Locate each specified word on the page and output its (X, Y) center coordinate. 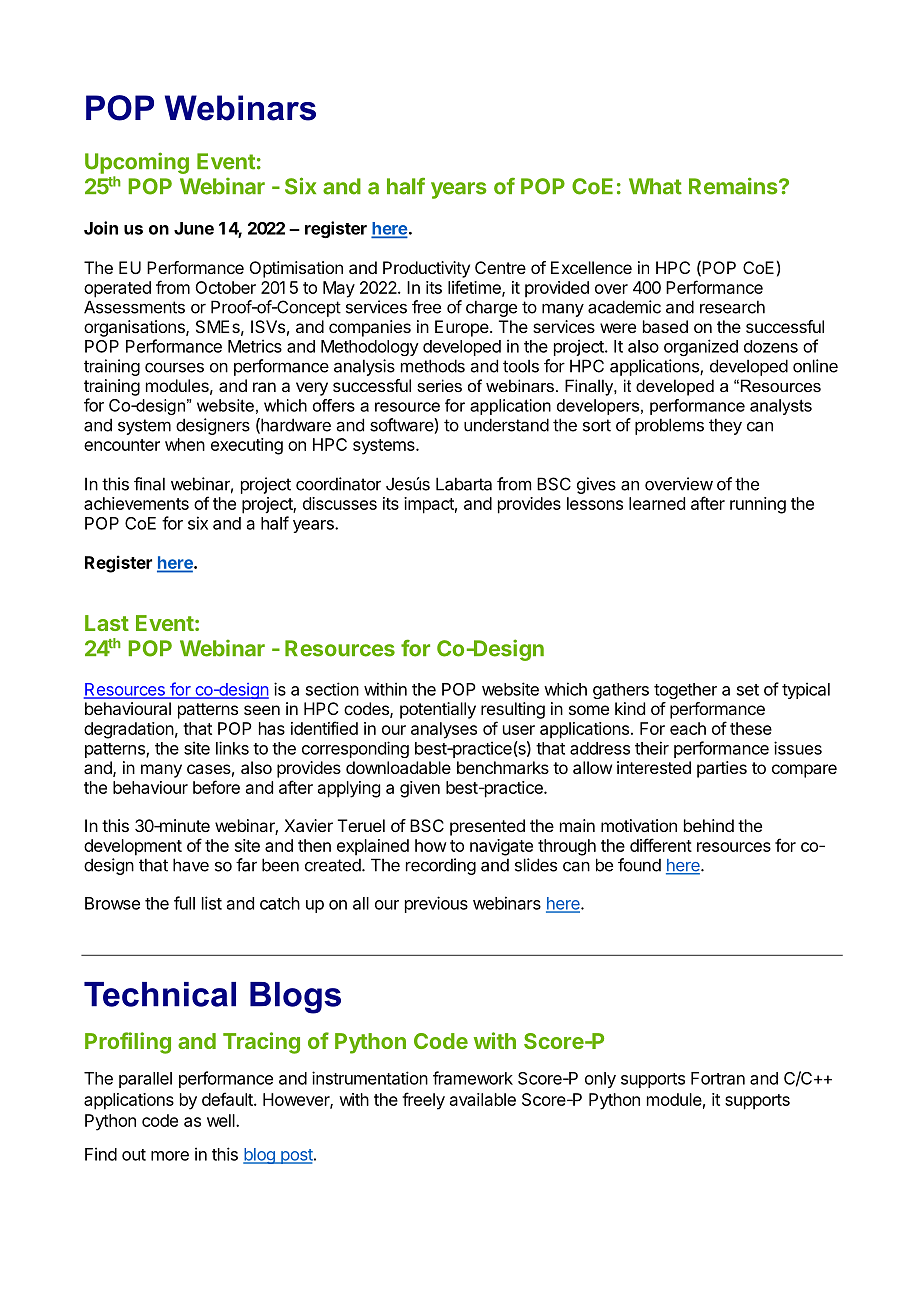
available (483, 1099)
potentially (438, 710)
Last (107, 623)
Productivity (426, 269)
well (222, 1120)
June (194, 228)
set (748, 690)
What (655, 186)
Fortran (718, 1078)
